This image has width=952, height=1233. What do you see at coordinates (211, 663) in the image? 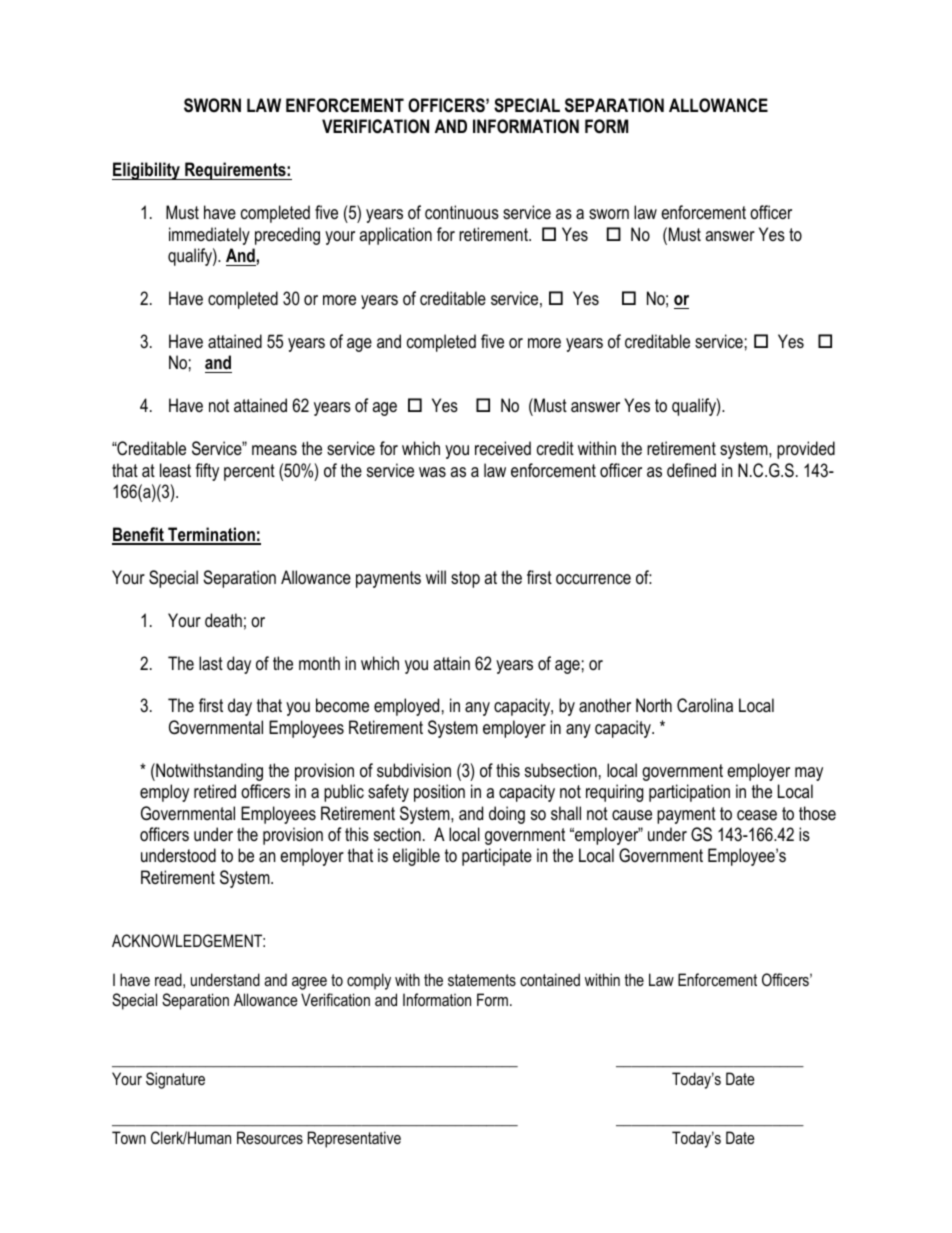
I see `last` at bounding box center [211, 663].
